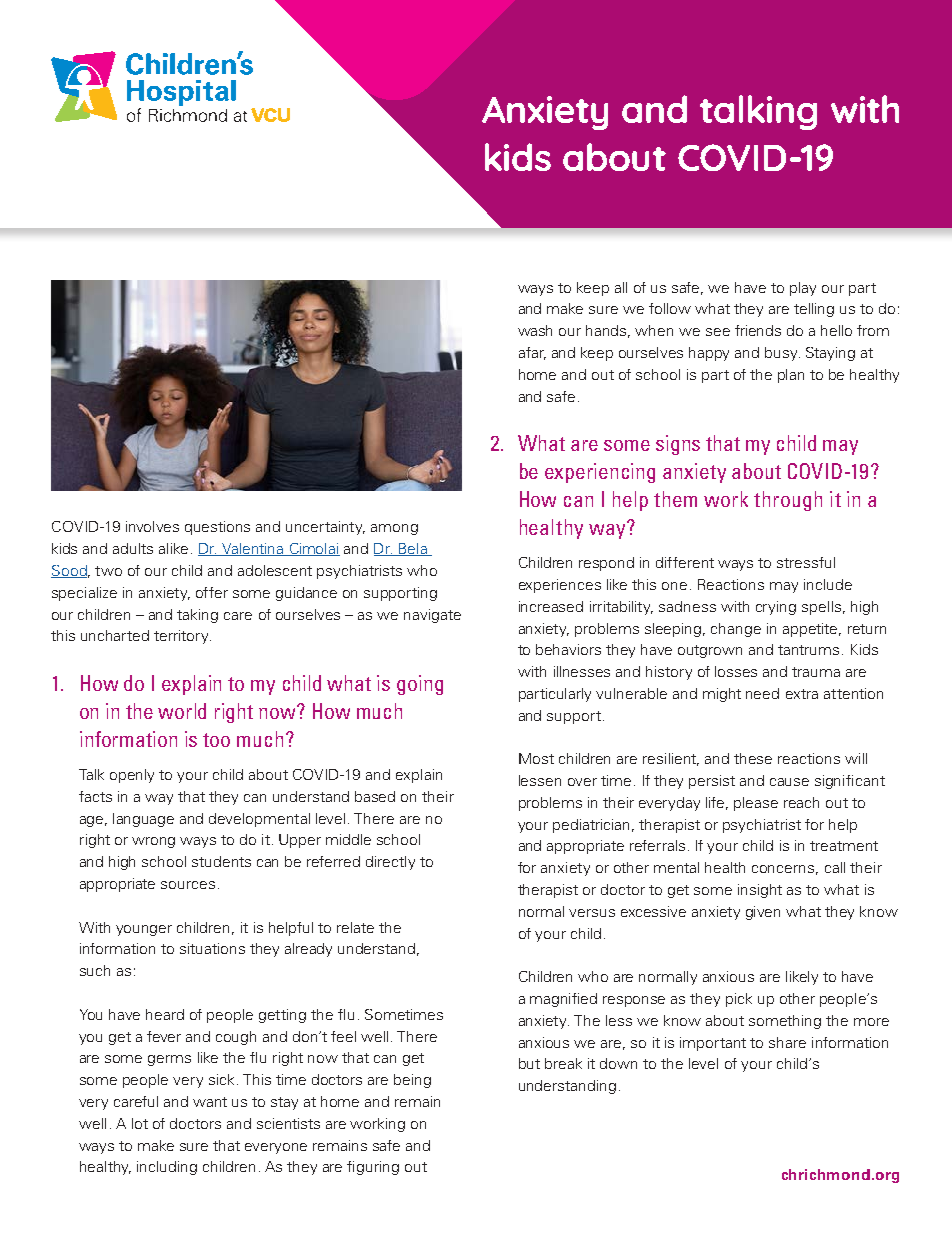  Describe the element at coordinates (758, 330) in the screenshot. I see `friends` at that location.
